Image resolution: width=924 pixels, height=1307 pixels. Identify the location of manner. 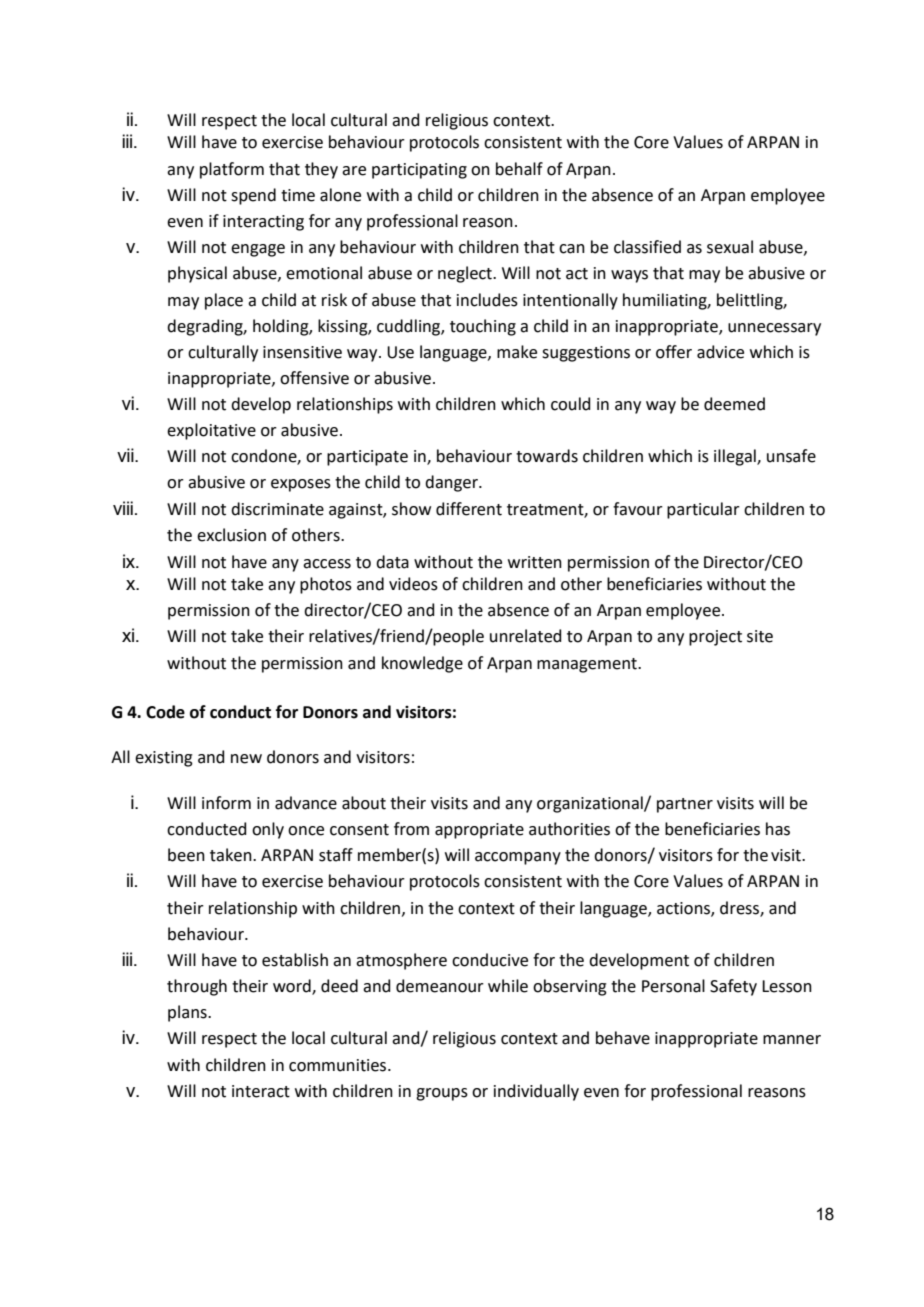
(792, 1040).
